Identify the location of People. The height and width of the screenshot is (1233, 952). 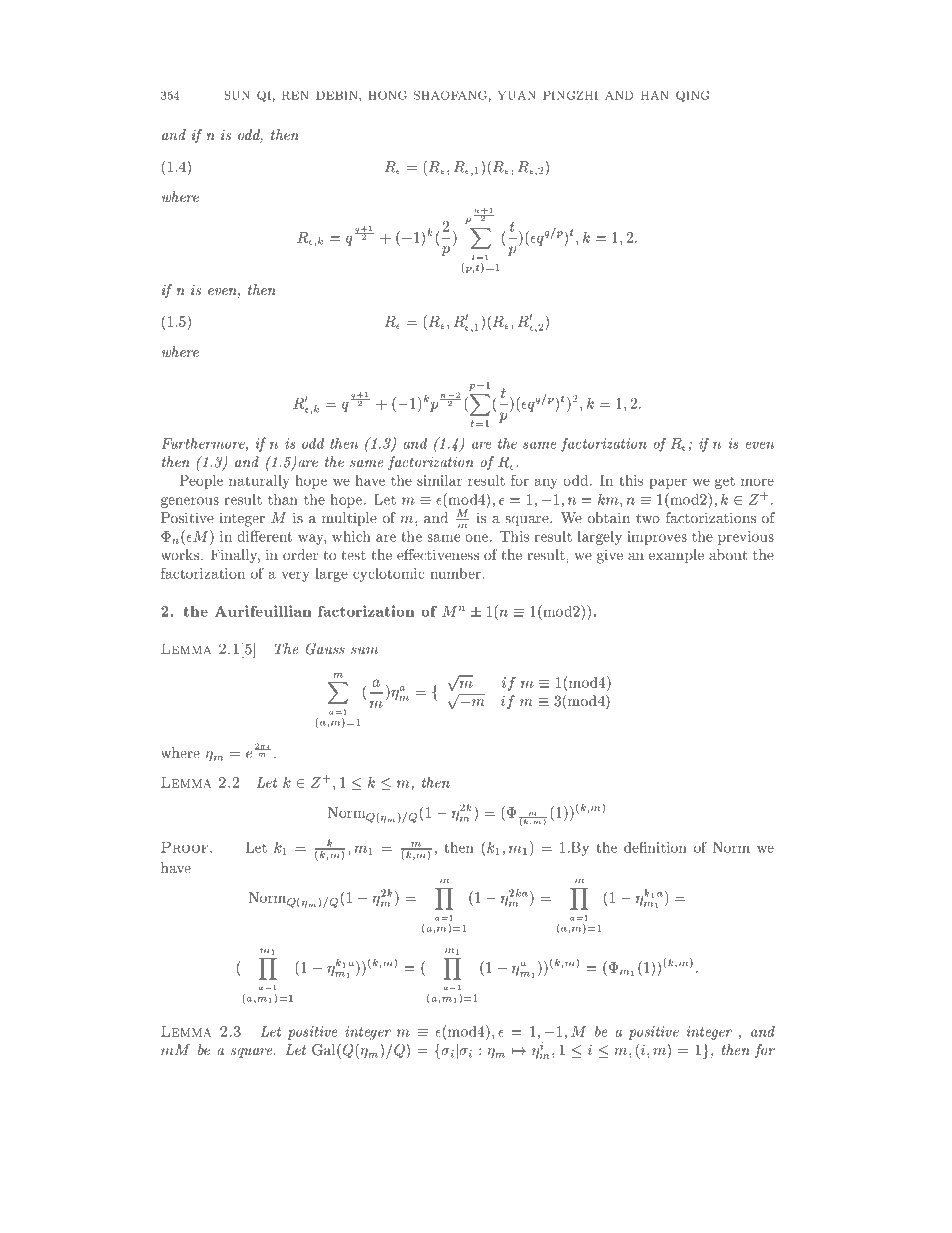
(201, 482).
